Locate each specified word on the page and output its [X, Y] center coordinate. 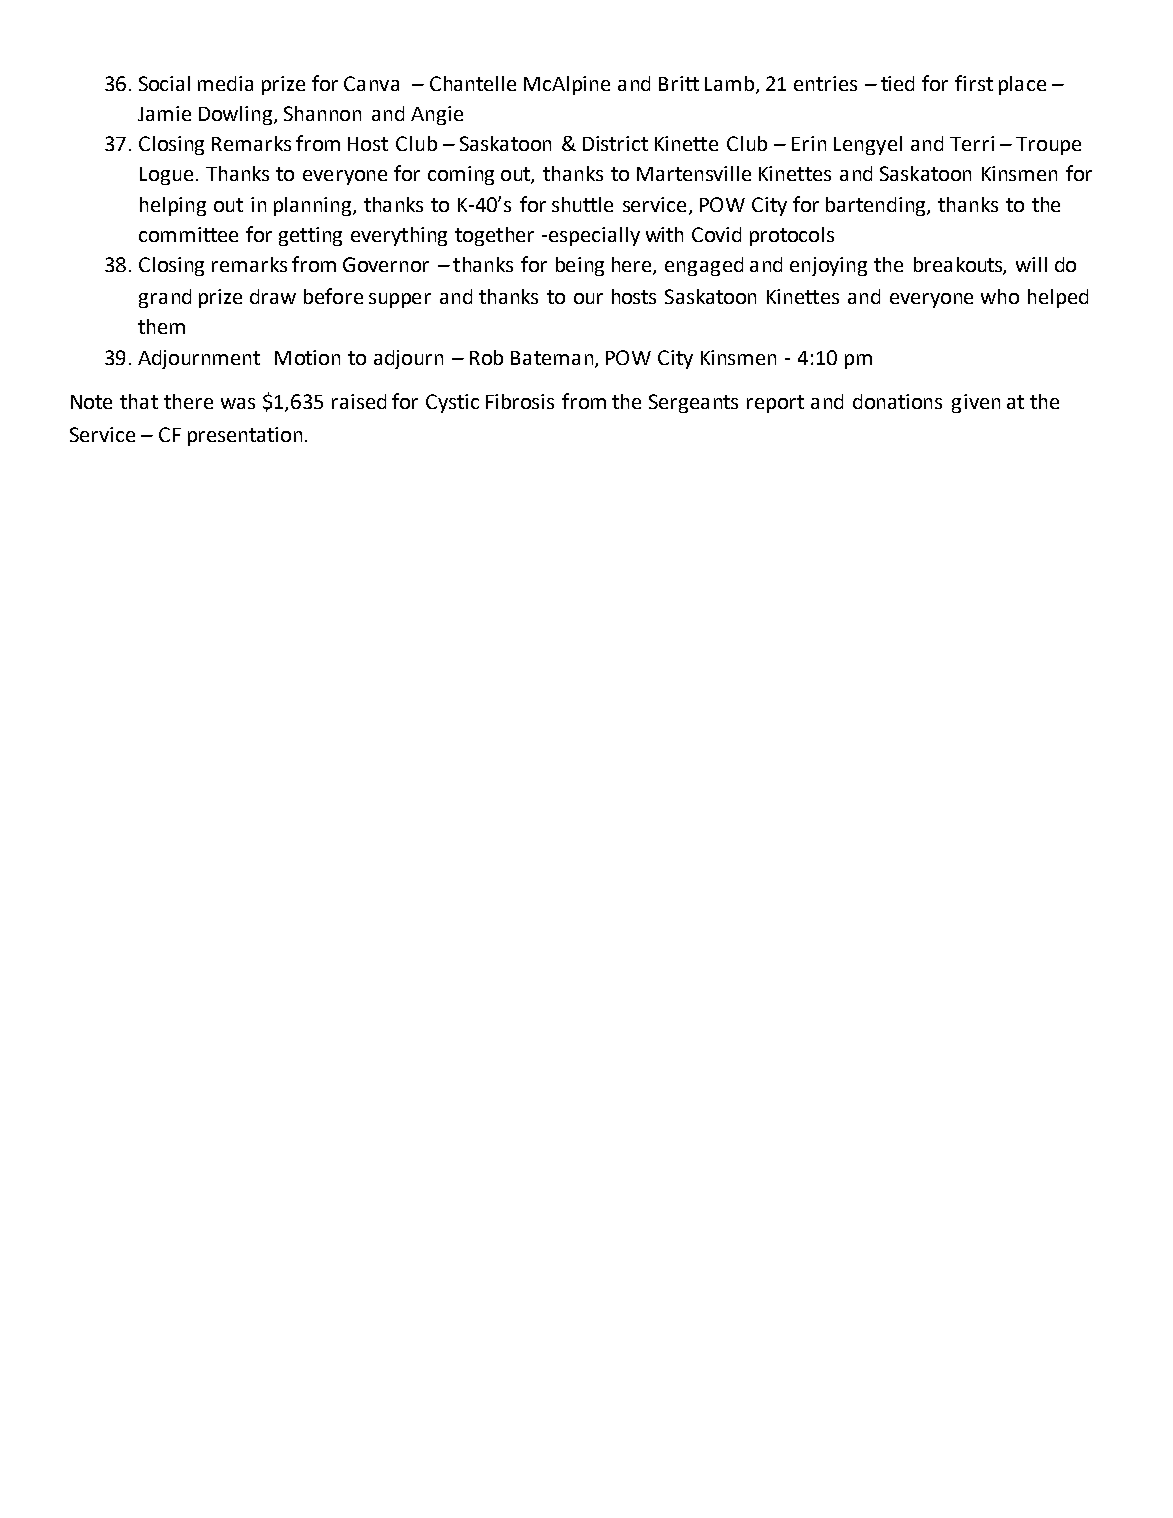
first [974, 83]
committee [188, 234]
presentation [245, 436]
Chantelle [473, 83]
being [580, 266]
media [225, 83]
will [1031, 264]
